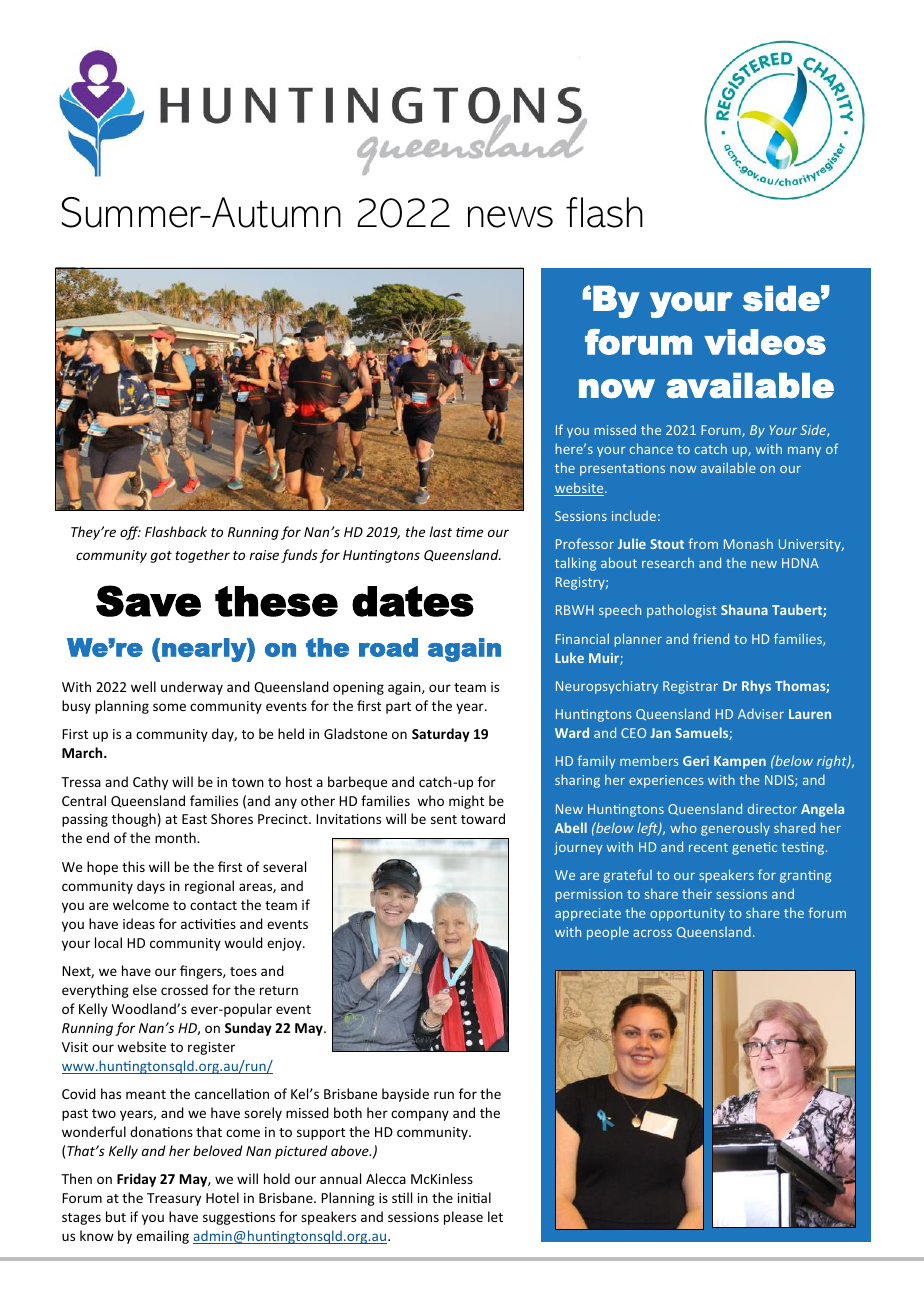  I want to click on news, so click(510, 217).
